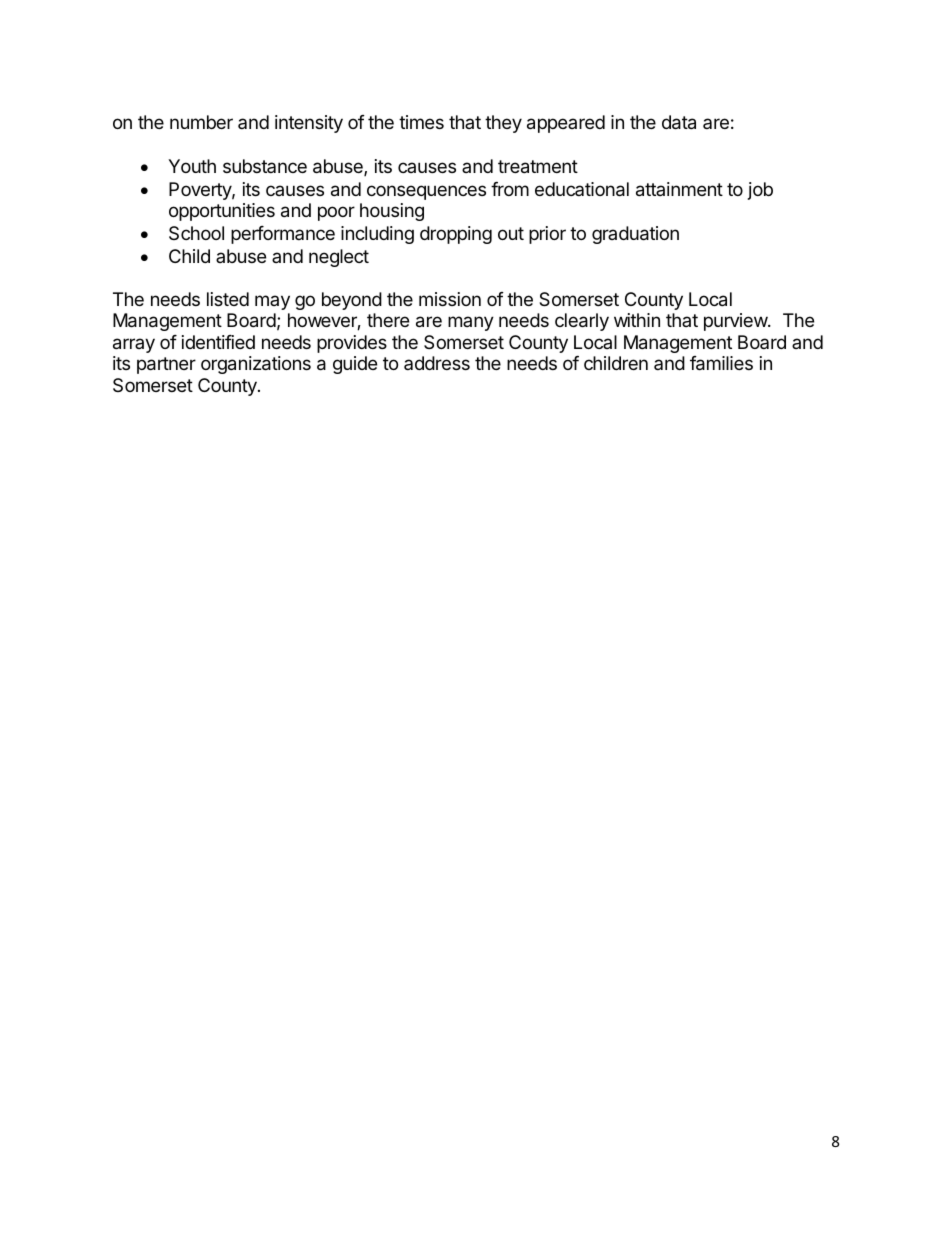 Image resolution: width=952 pixels, height=1233 pixels. Describe the element at coordinates (421, 122) in the screenshot. I see `times` at that location.
